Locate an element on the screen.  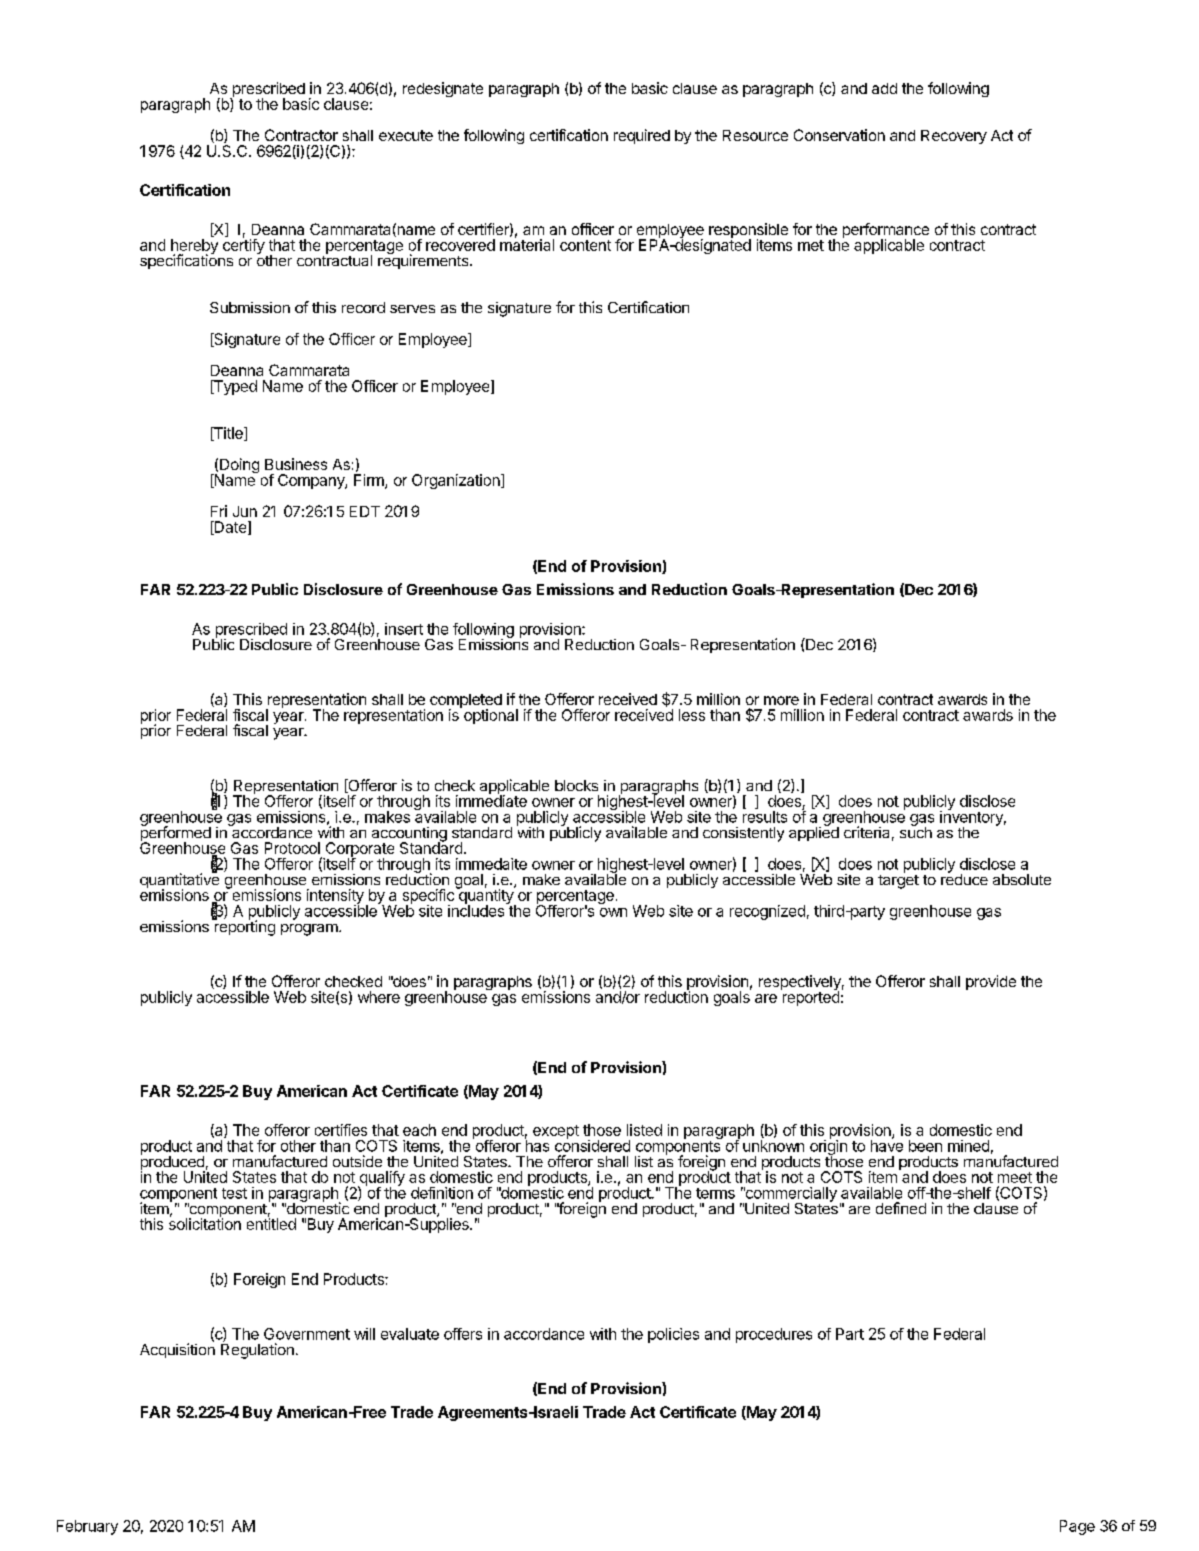
hereby is located at coordinates (194, 247).
